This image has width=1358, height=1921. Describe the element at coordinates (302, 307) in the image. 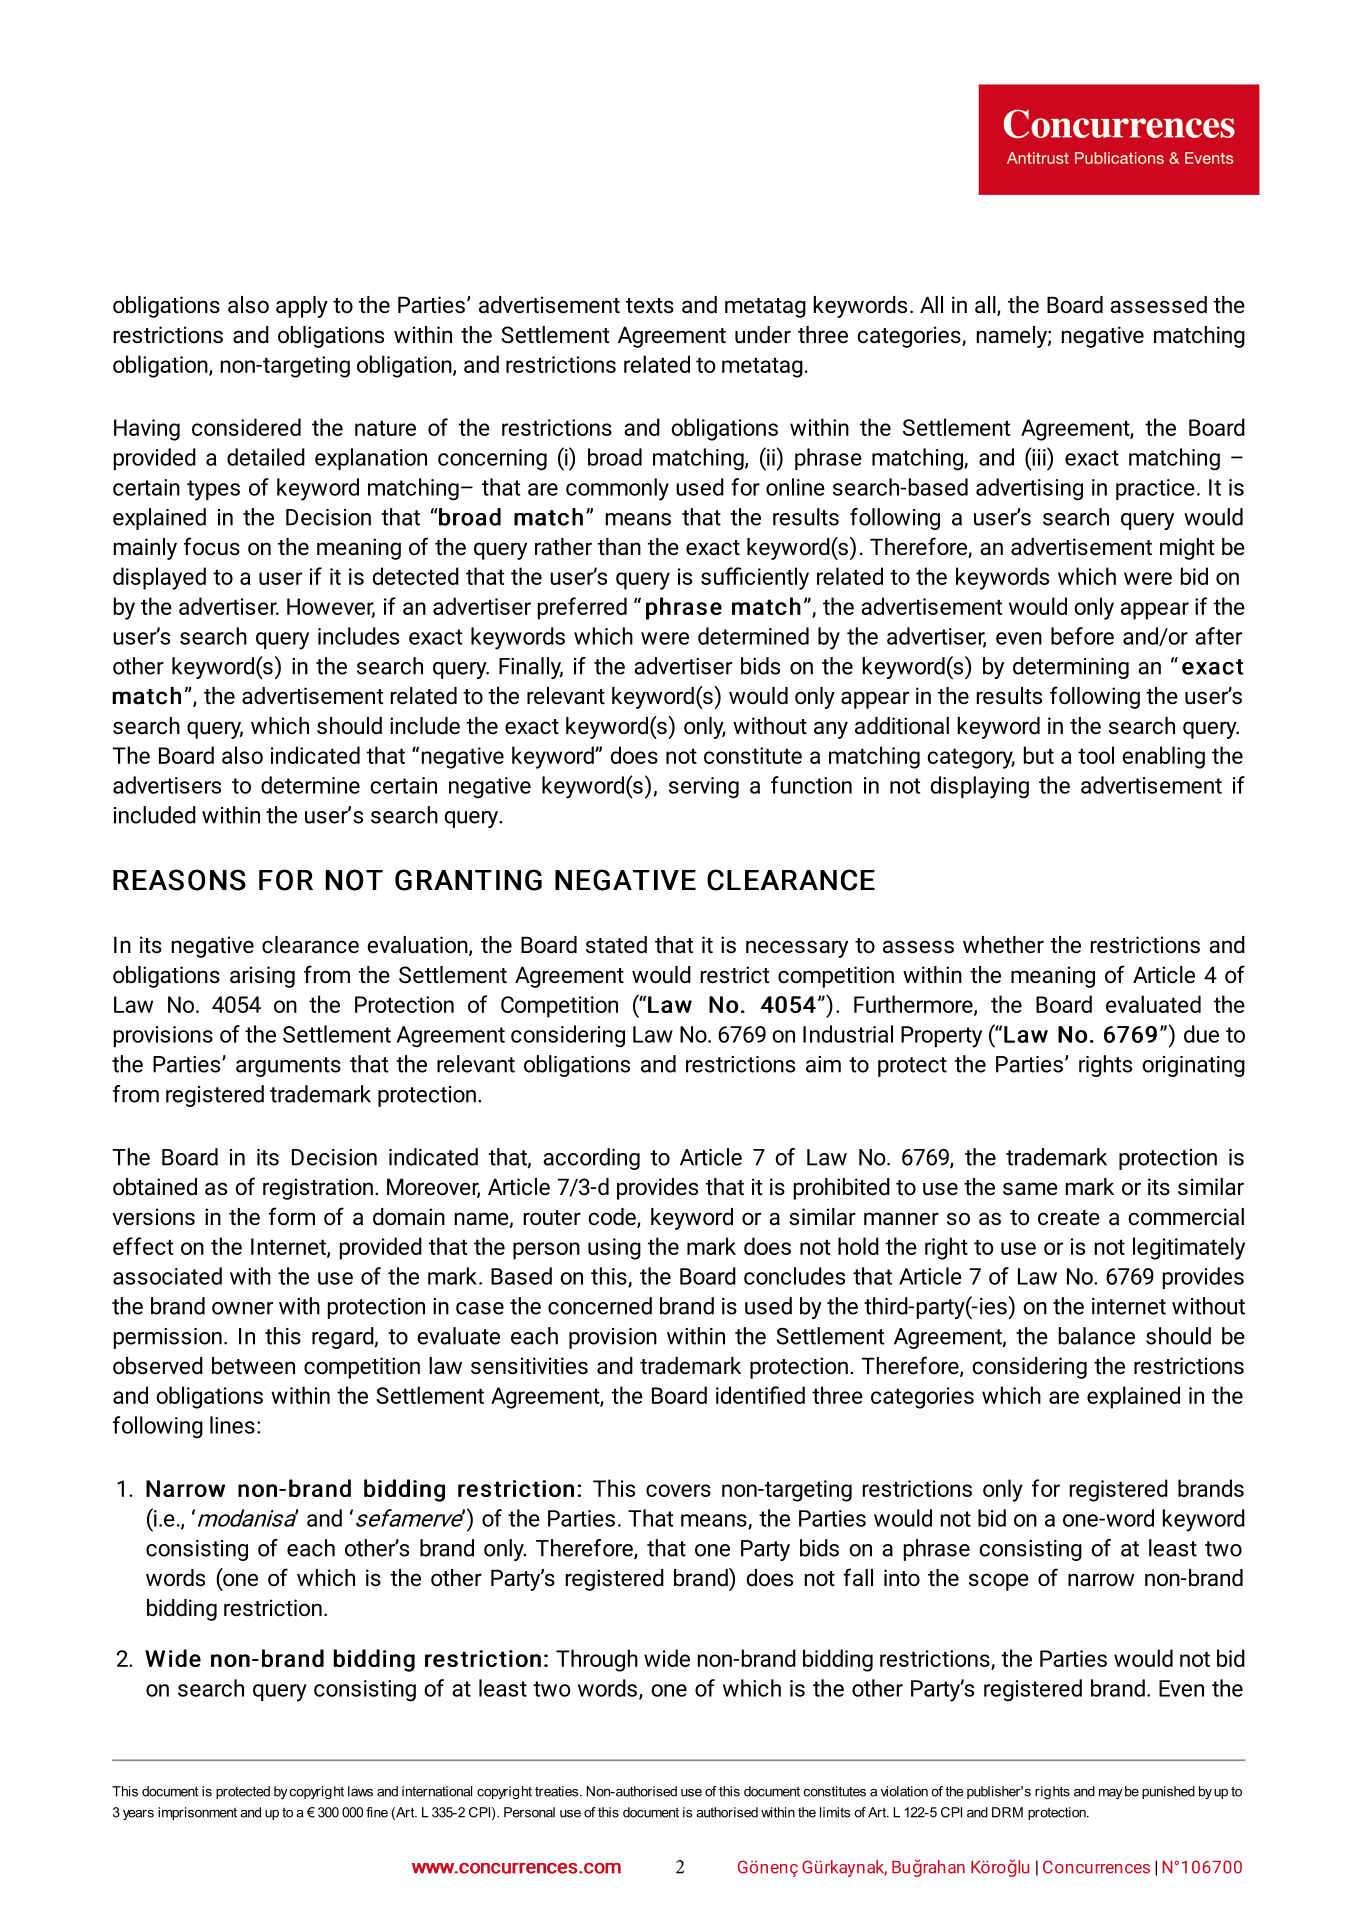

I see `apply` at that location.
